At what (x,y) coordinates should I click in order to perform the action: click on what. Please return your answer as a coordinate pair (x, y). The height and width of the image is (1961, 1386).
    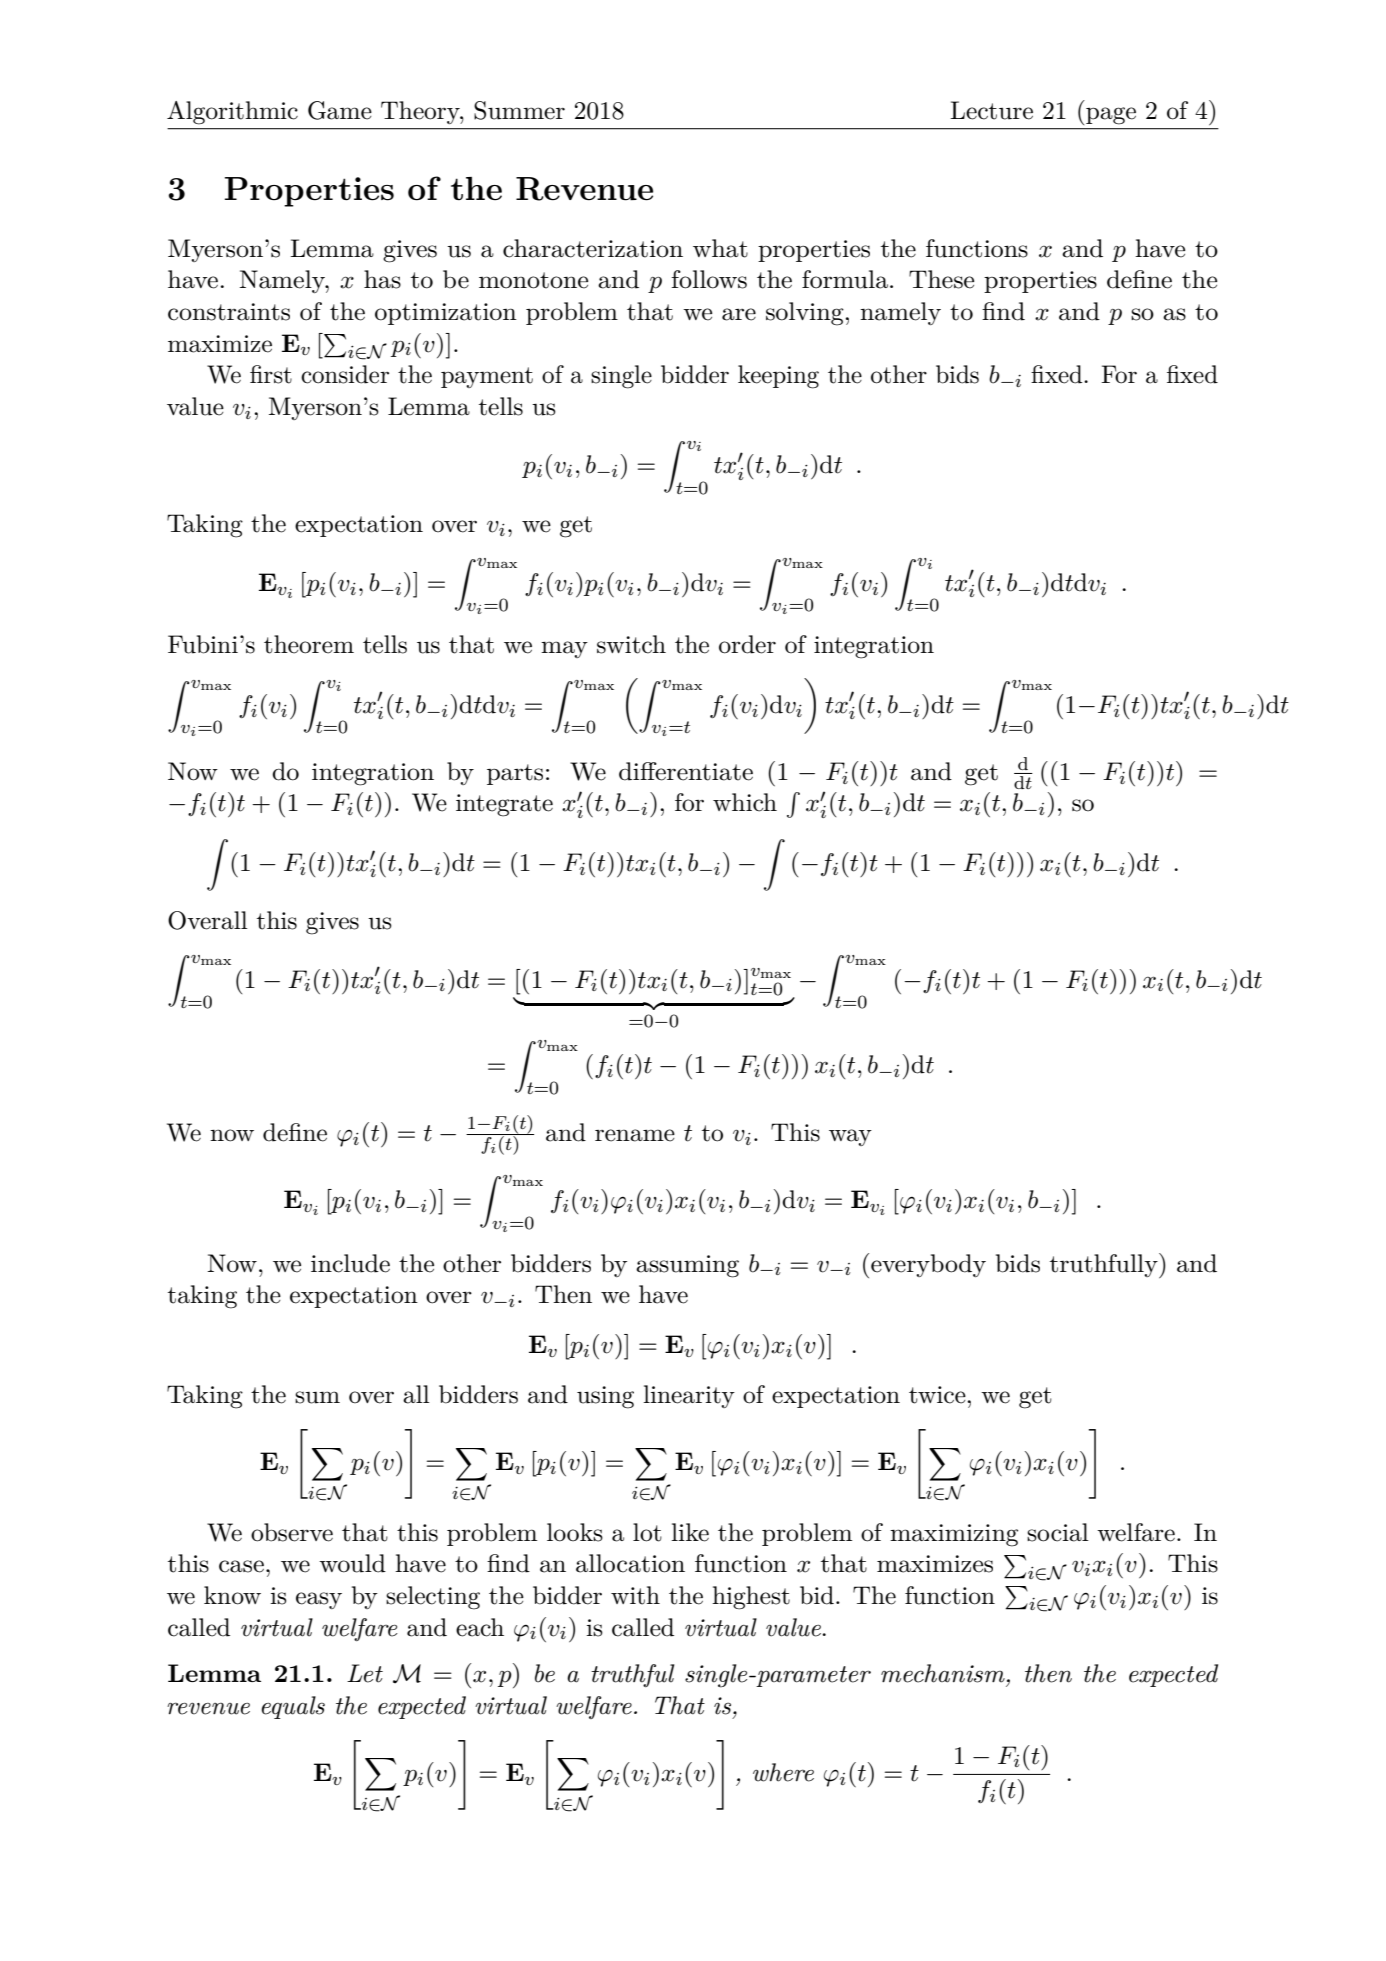
    Looking at the image, I should click on (720, 248).
